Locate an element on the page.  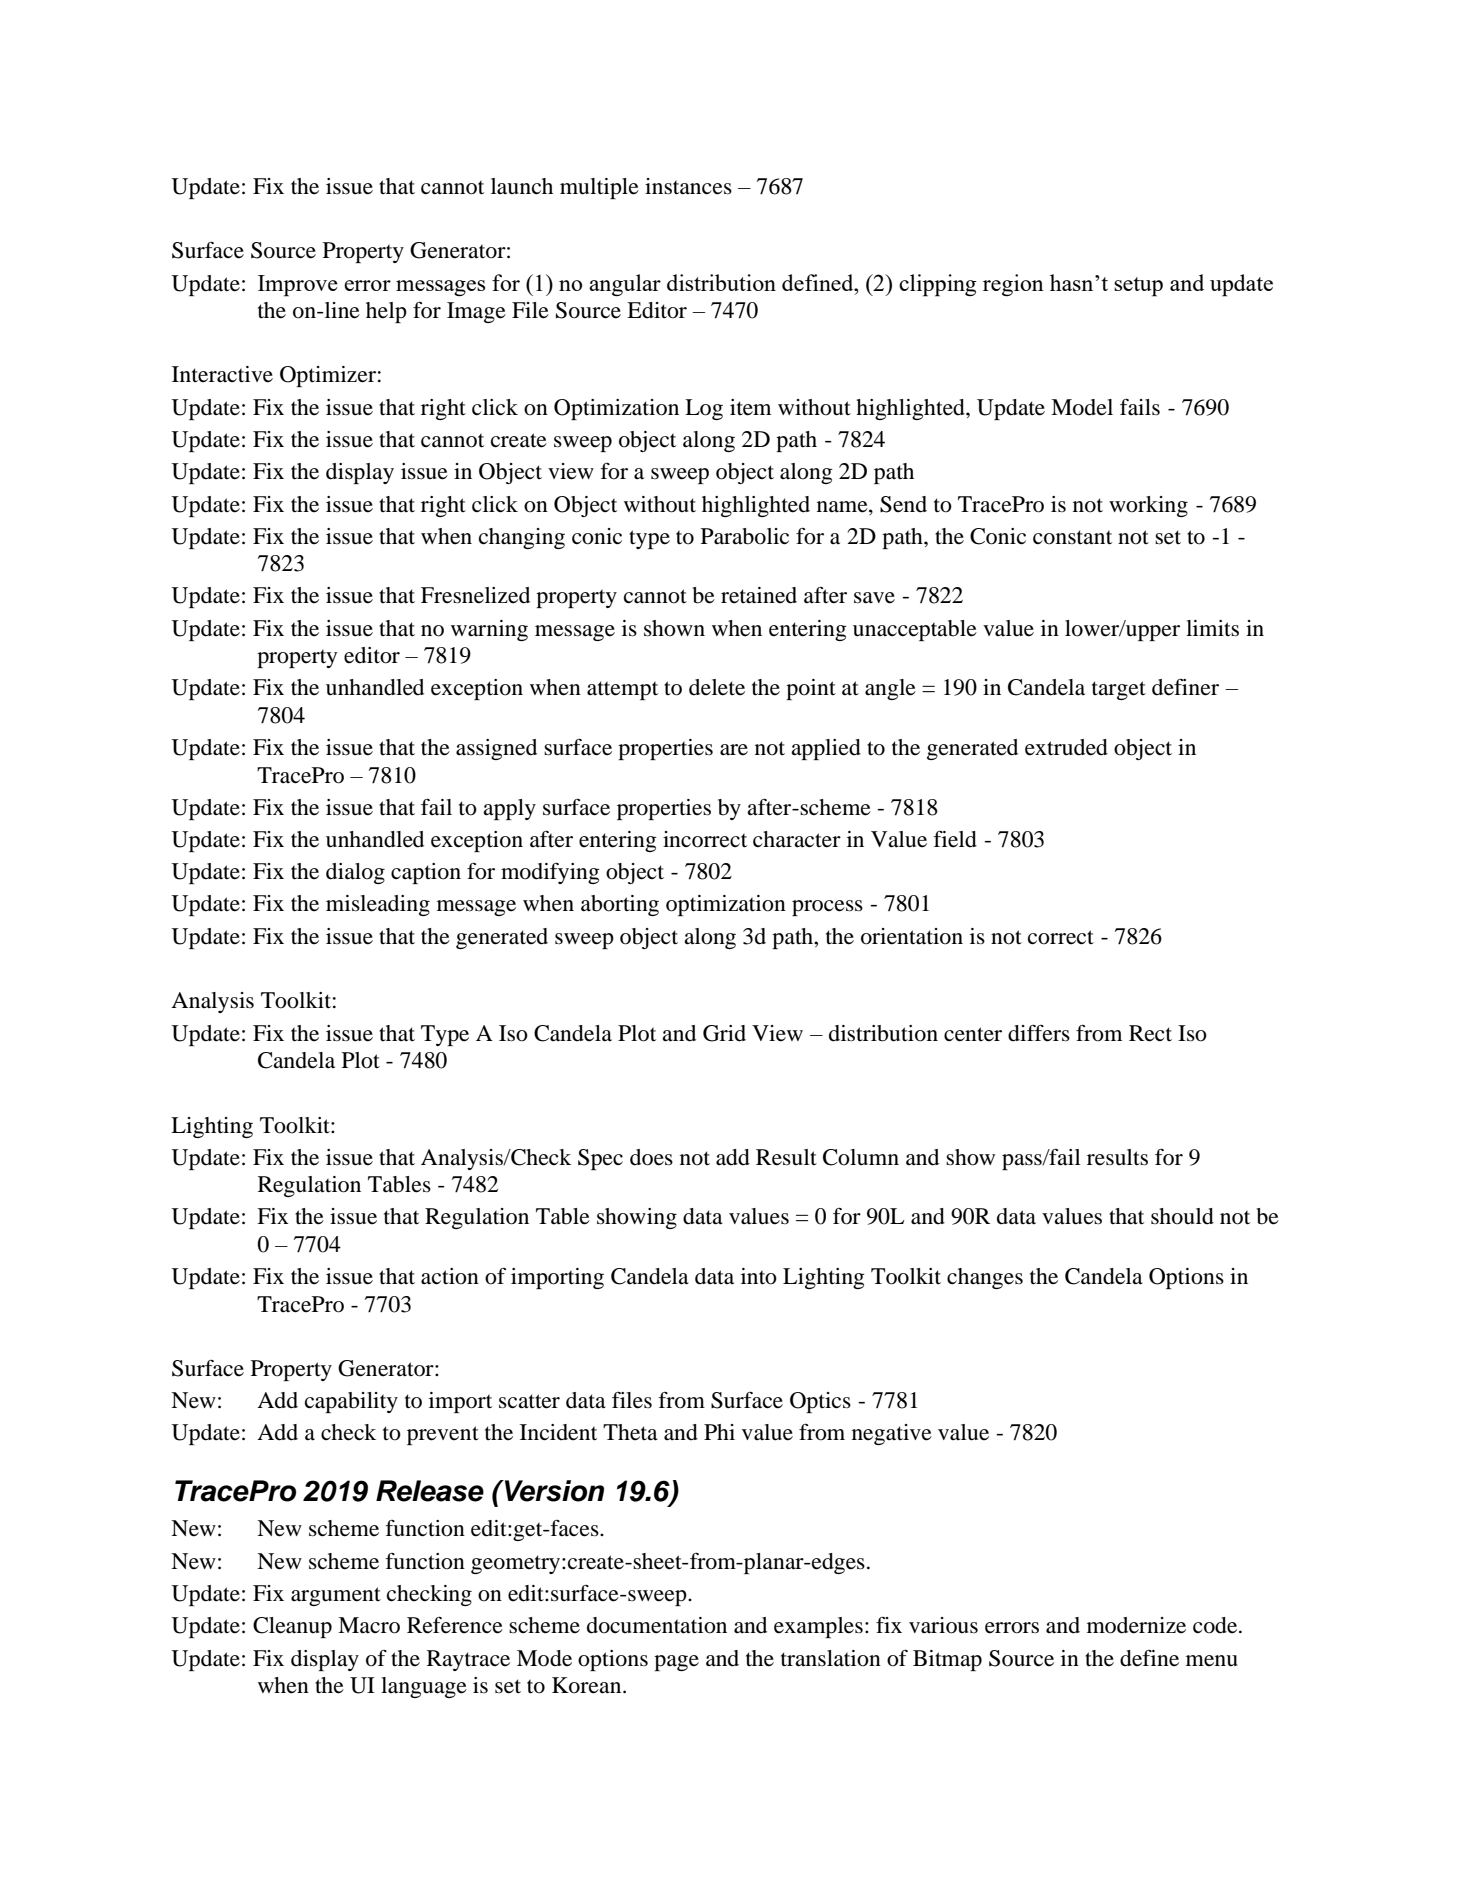
should is located at coordinates (1182, 1216).
